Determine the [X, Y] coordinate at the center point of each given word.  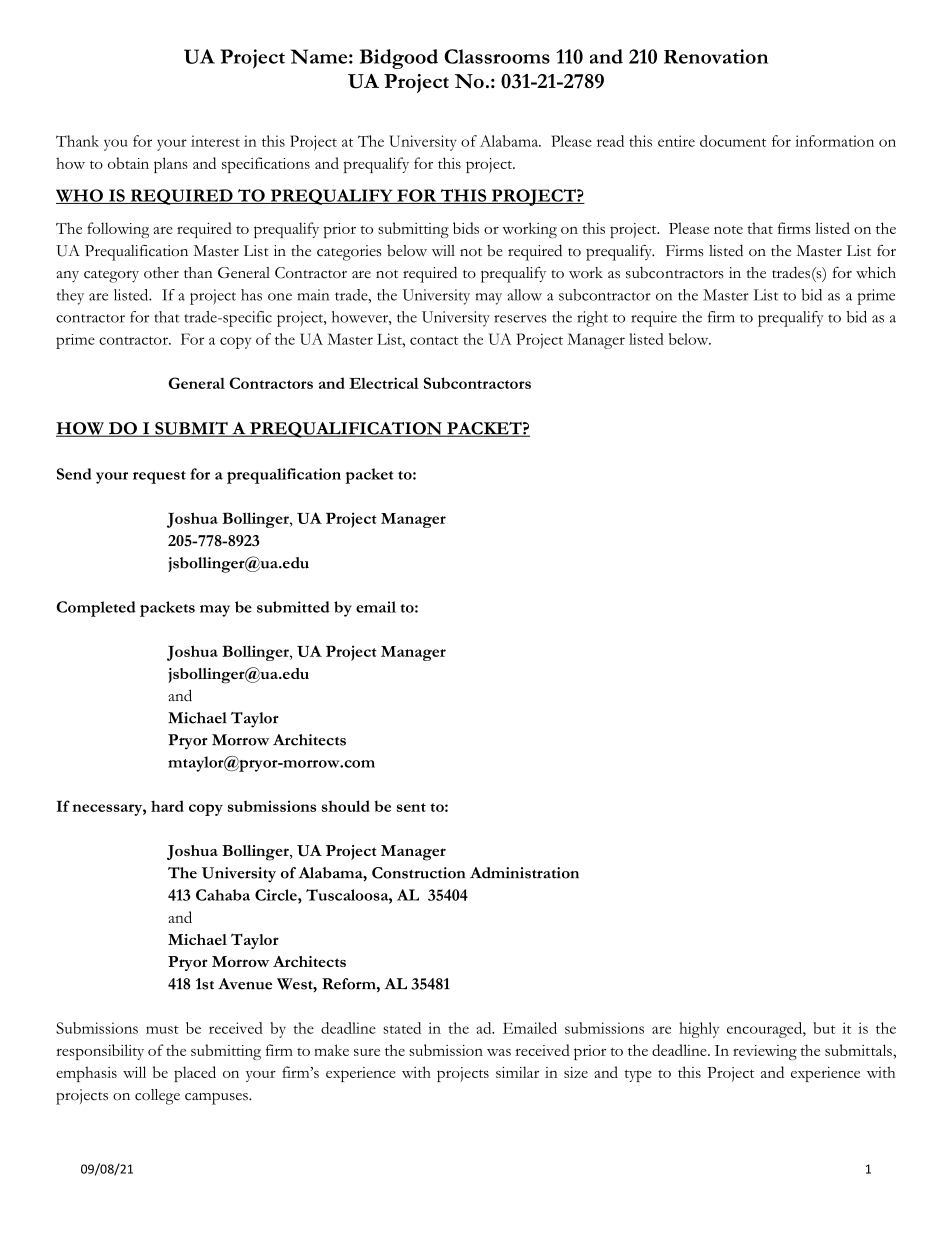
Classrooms [497, 56]
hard [167, 806]
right [592, 319]
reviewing [765, 1052]
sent [411, 807]
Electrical [384, 383]
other [161, 273]
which [876, 273]
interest [215, 141]
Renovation [716, 56]
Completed [96, 609]
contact [434, 340]
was [499, 1052]
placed [195, 1074]
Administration [524, 873]
